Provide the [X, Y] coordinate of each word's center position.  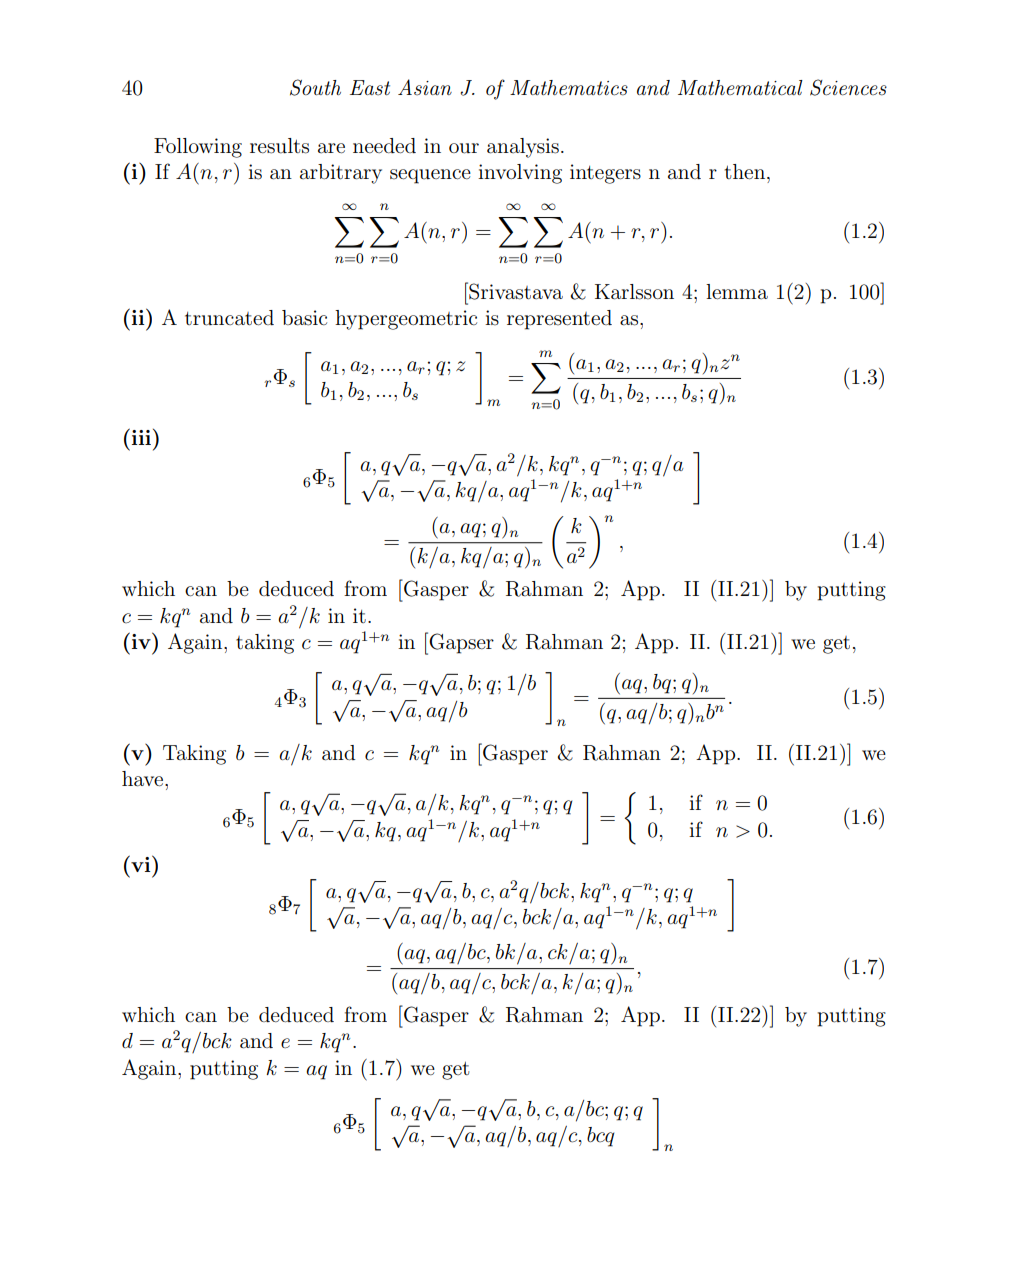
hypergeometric [406, 320]
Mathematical [740, 88]
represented [559, 320]
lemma [737, 292]
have [144, 779]
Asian [425, 87]
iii [141, 437]
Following [198, 148]
